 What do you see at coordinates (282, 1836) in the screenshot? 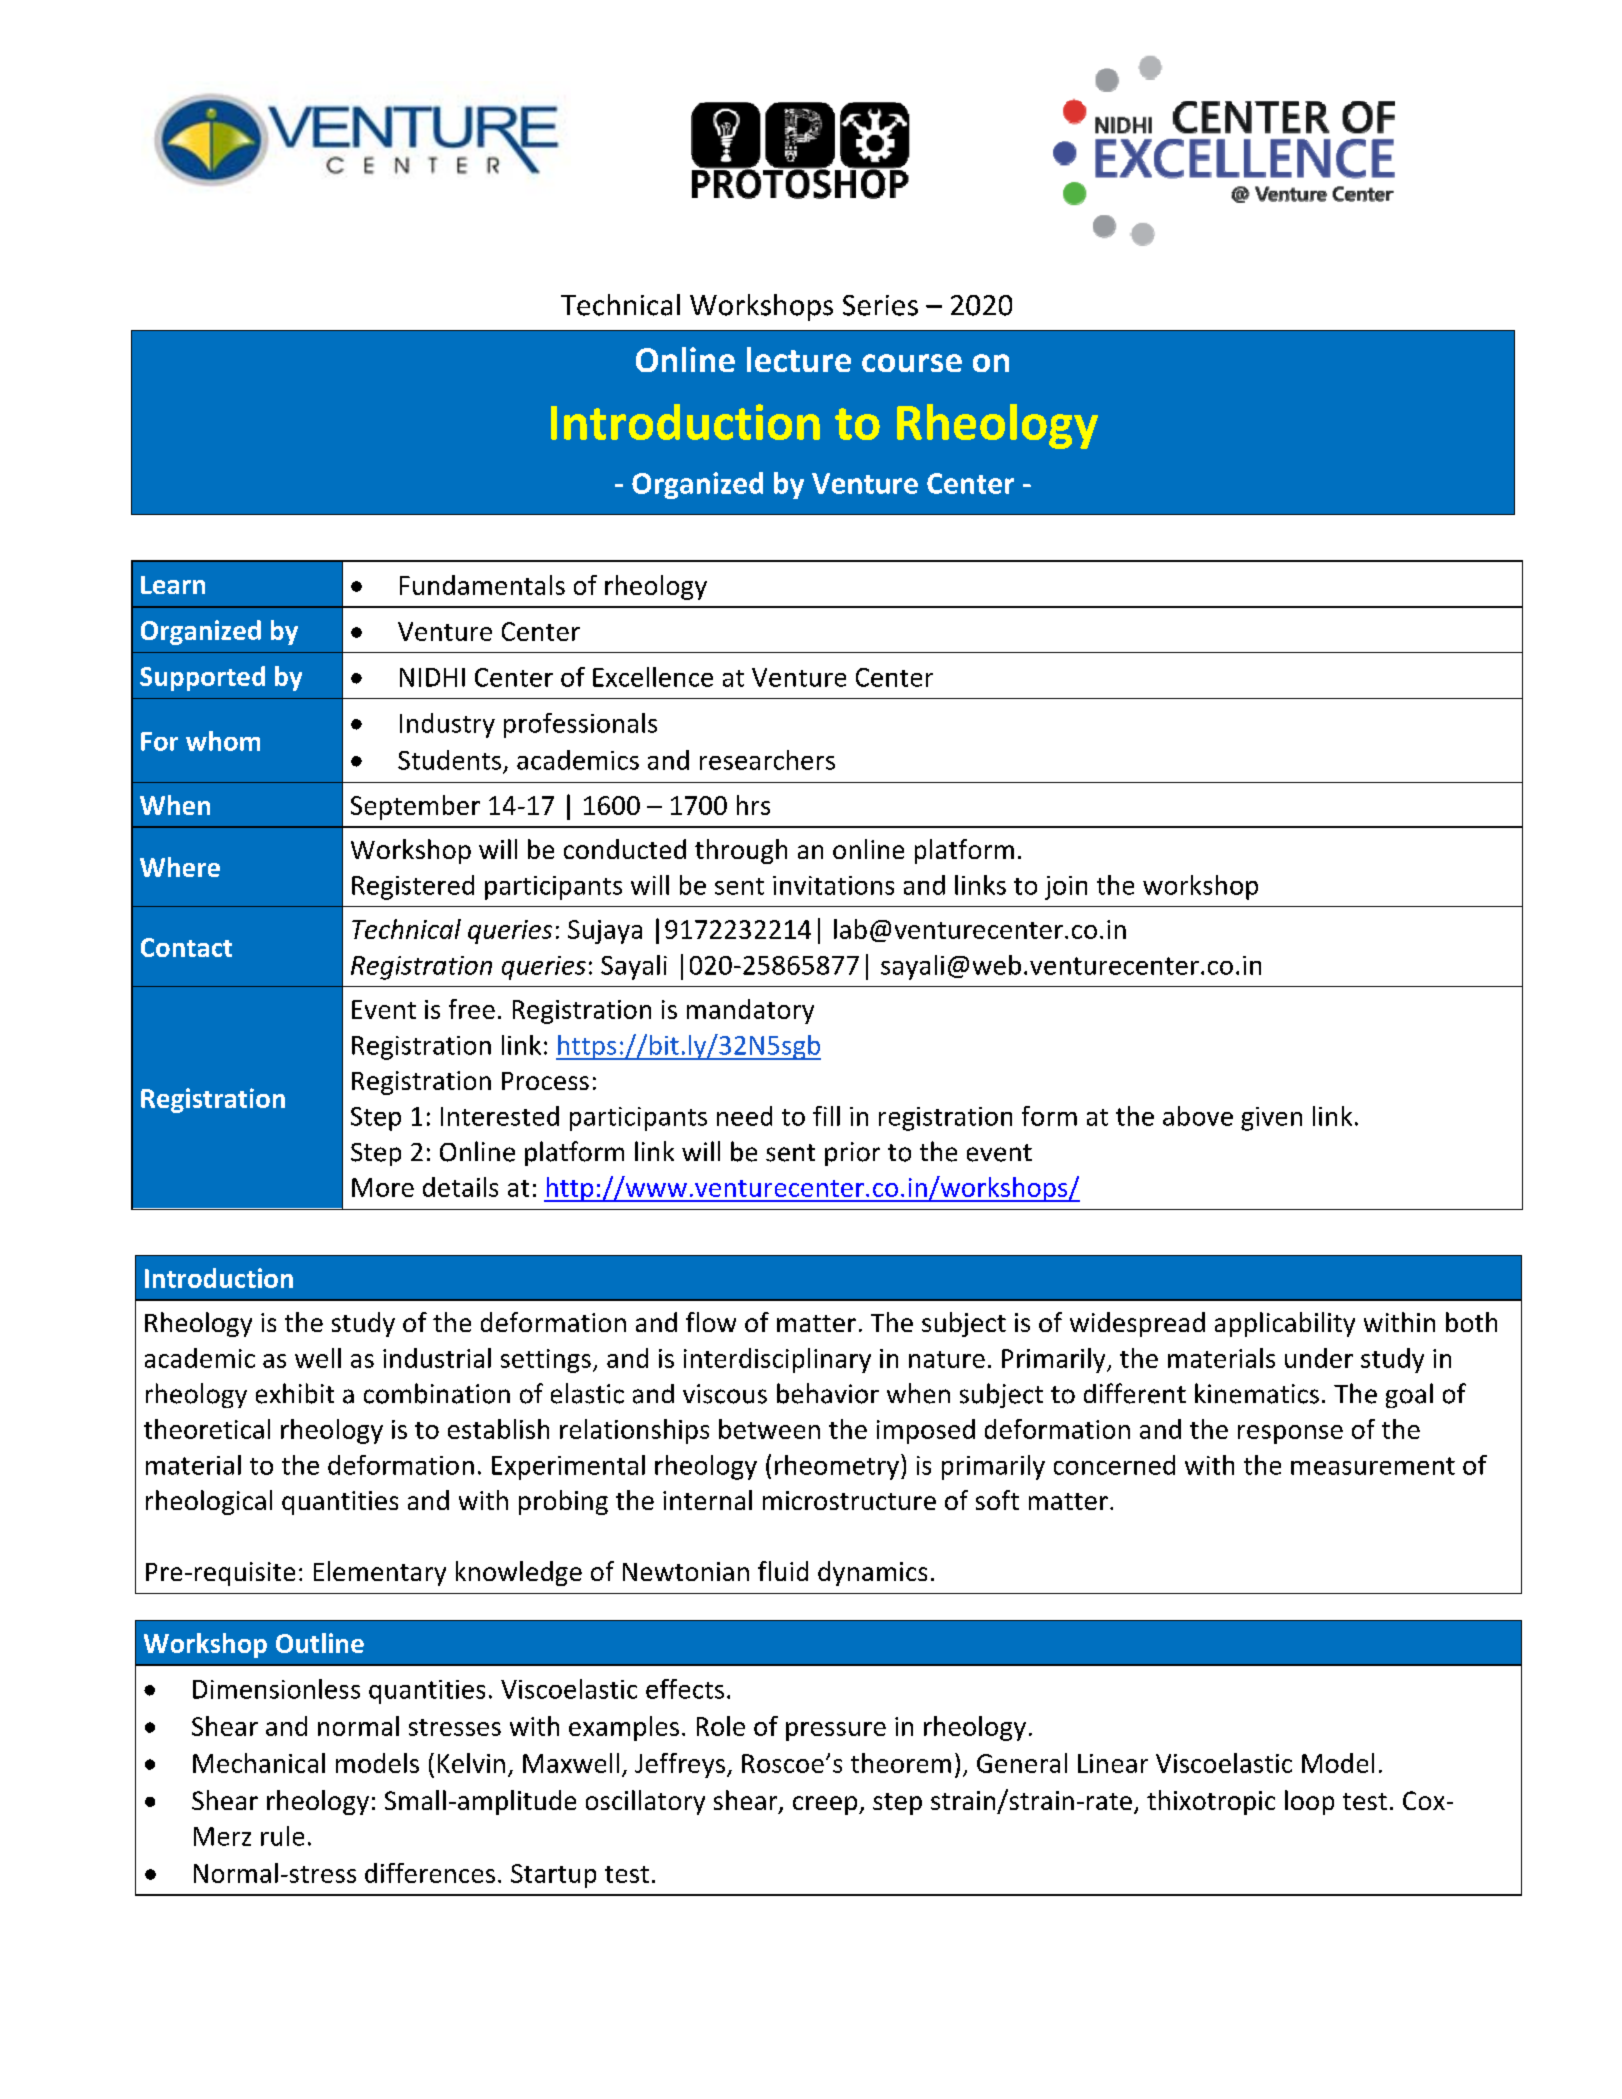
I see `rule` at bounding box center [282, 1836].
